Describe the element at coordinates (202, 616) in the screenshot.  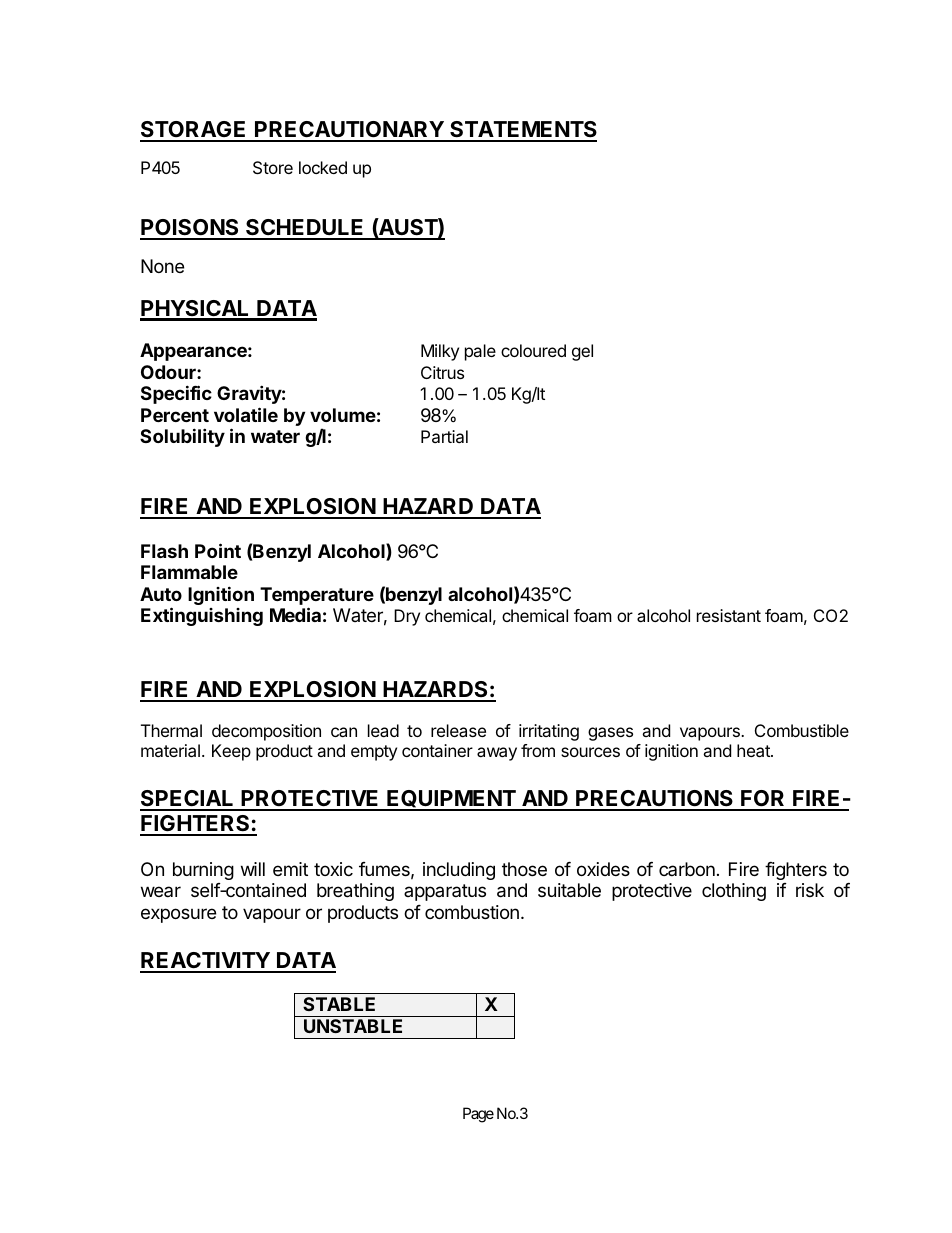
I see `Extinguishing` at that location.
